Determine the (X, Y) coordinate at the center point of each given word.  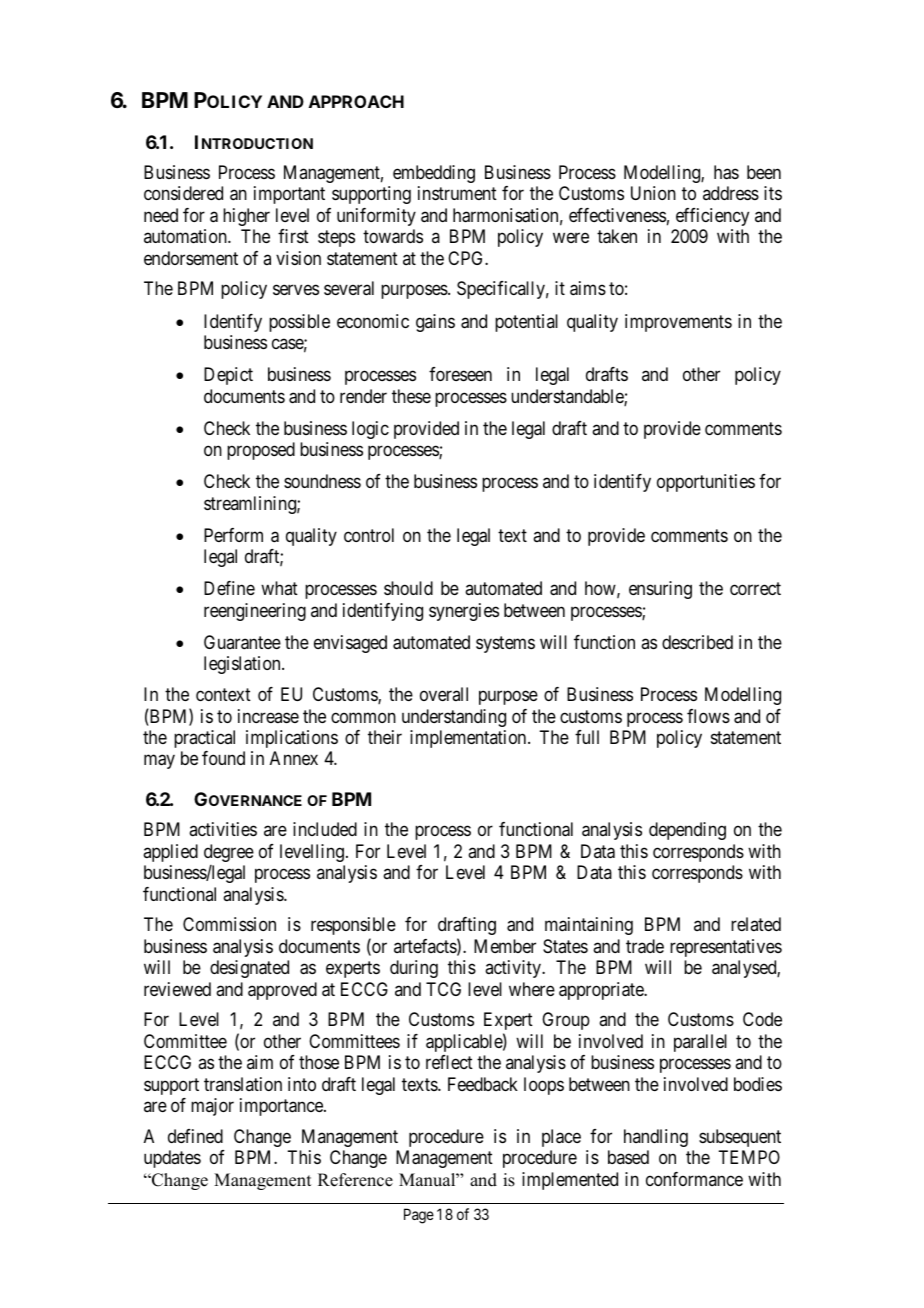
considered (183, 193)
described (697, 642)
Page (419, 1216)
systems (505, 644)
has (726, 172)
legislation (243, 665)
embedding (434, 174)
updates (172, 1159)
